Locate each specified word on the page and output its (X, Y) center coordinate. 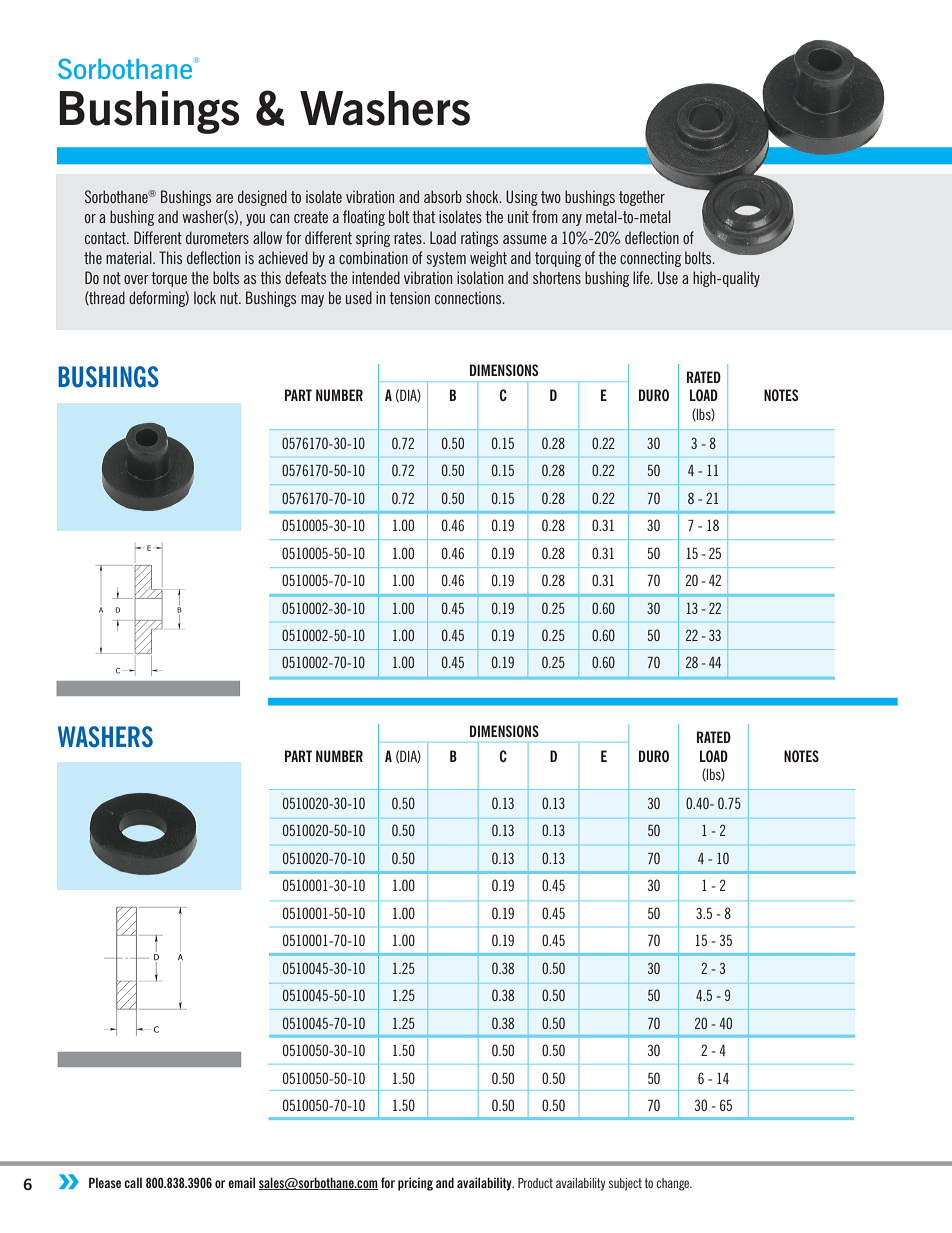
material (130, 257)
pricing (415, 1184)
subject (625, 1184)
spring (373, 239)
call (133, 1183)
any (572, 220)
